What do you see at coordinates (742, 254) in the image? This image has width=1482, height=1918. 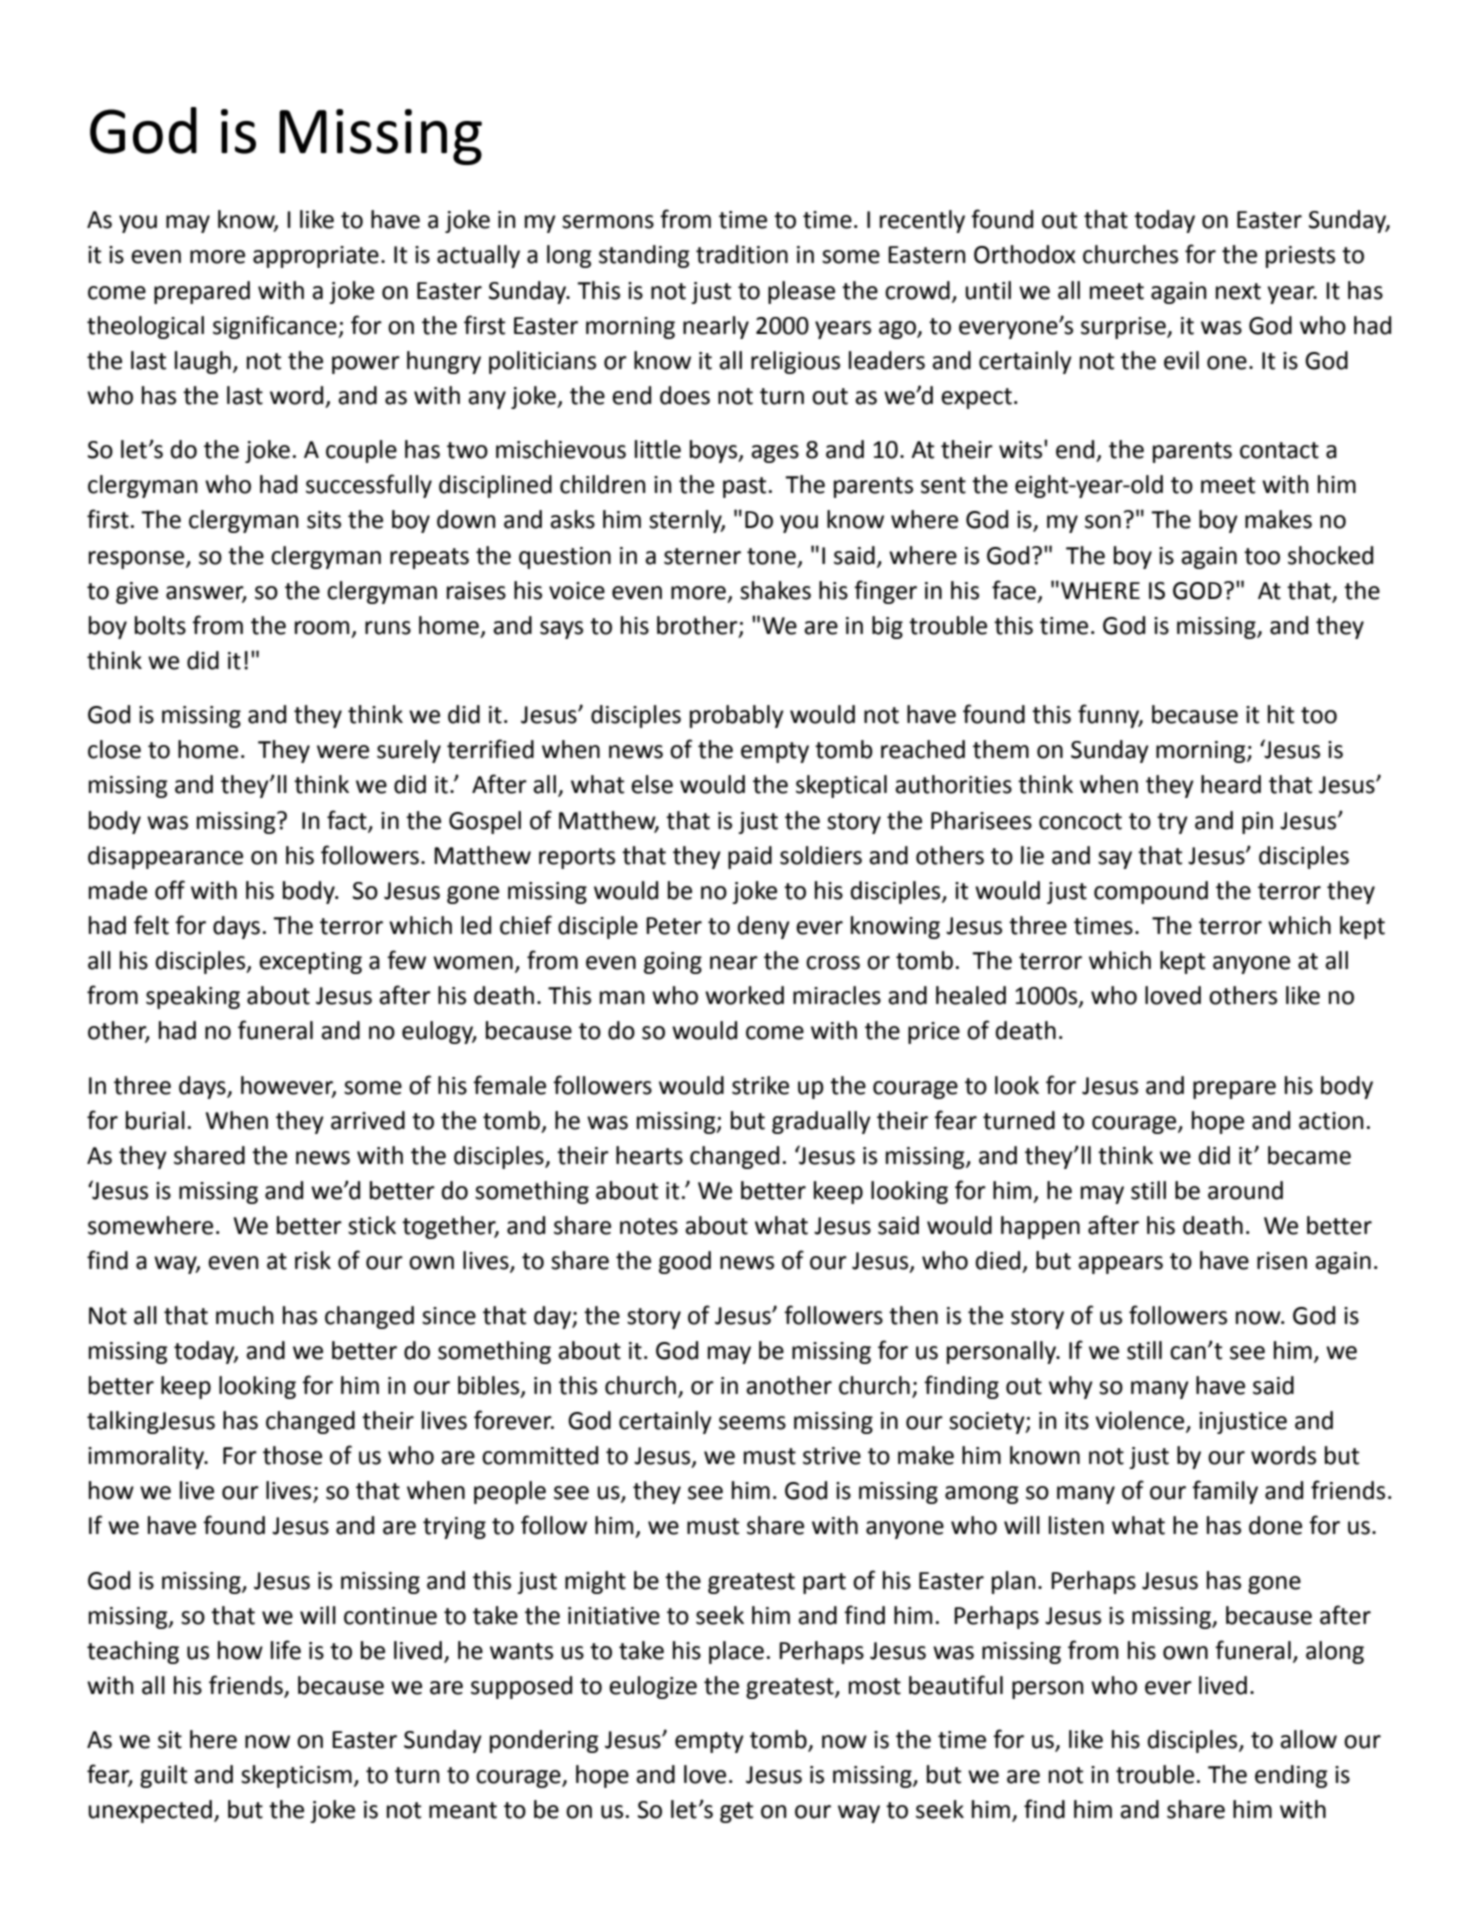 I see `tradition` at bounding box center [742, 254].
